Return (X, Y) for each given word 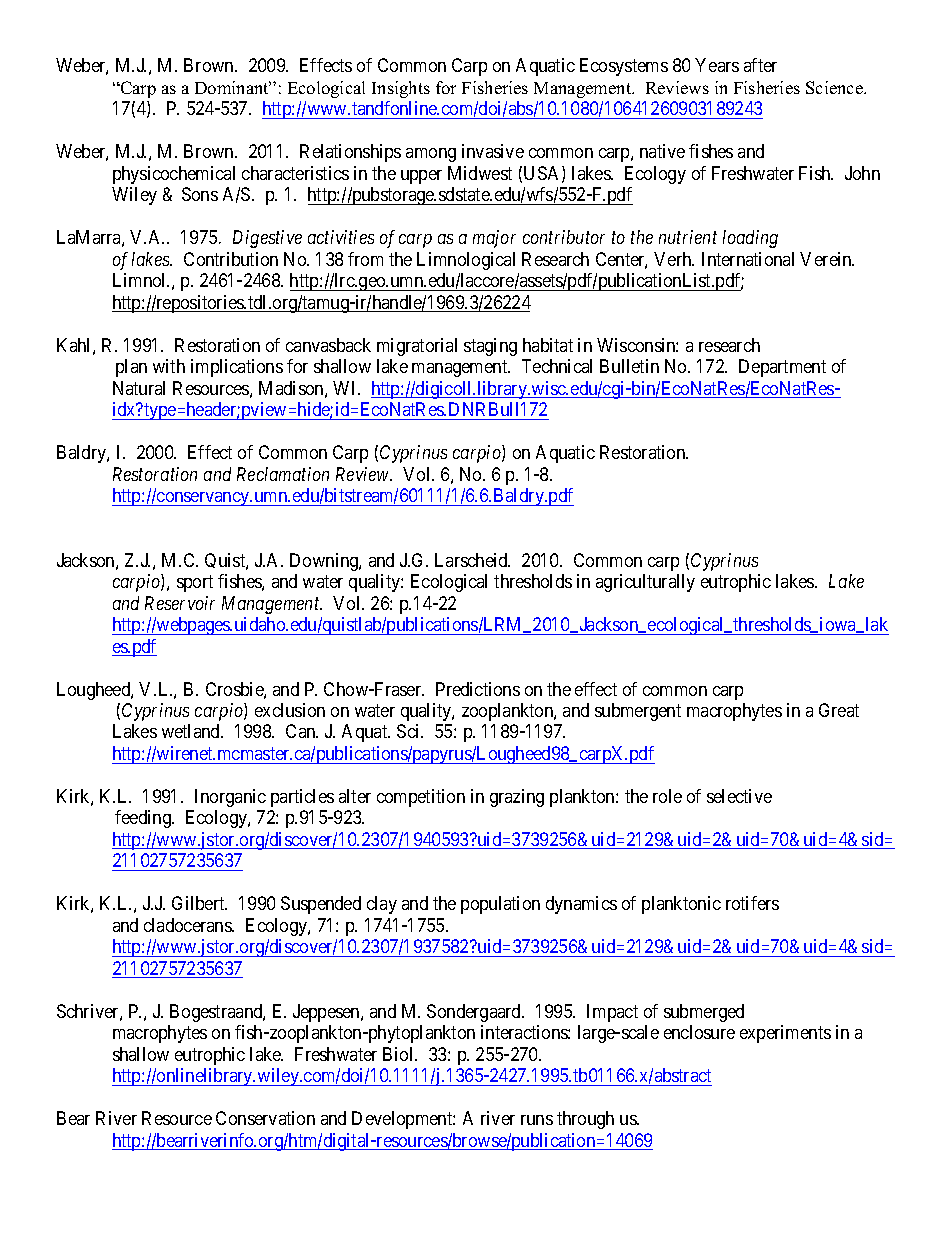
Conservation (265, 1118)
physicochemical (174, 175)
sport (195, 583)
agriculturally (645, 583)
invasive (493, 151)
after (760, 65)
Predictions (478, 689)
